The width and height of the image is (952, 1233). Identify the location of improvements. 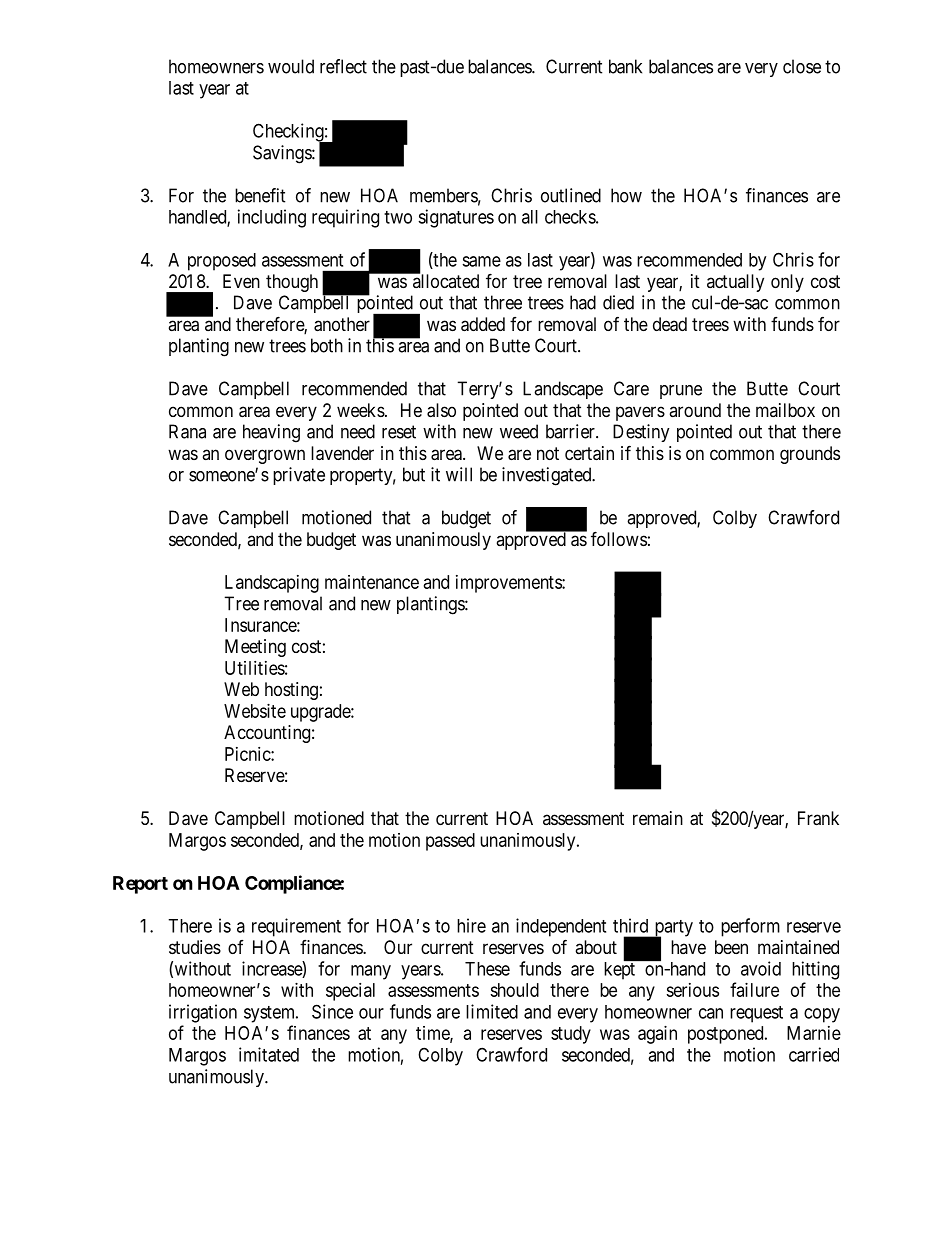
(509, 584).
